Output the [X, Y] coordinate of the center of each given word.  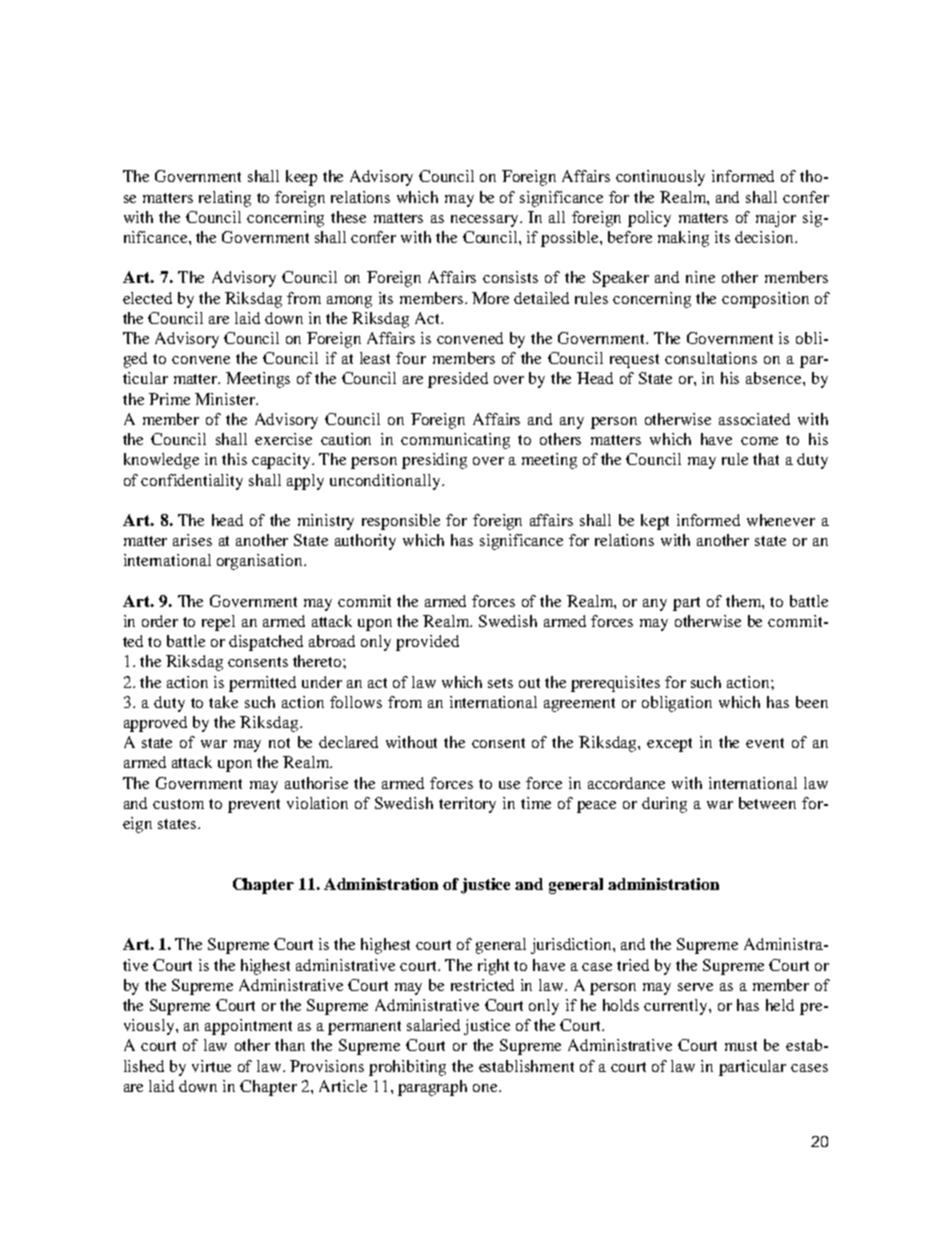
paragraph [432, 1088]
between [767, 803]
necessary [486, 221]
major [776, 219]
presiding [434, 461]
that [766, 459]
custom [178, 804]
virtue [211, 1066]
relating [225, 199]
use [509, 785]
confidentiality [192, 482]
